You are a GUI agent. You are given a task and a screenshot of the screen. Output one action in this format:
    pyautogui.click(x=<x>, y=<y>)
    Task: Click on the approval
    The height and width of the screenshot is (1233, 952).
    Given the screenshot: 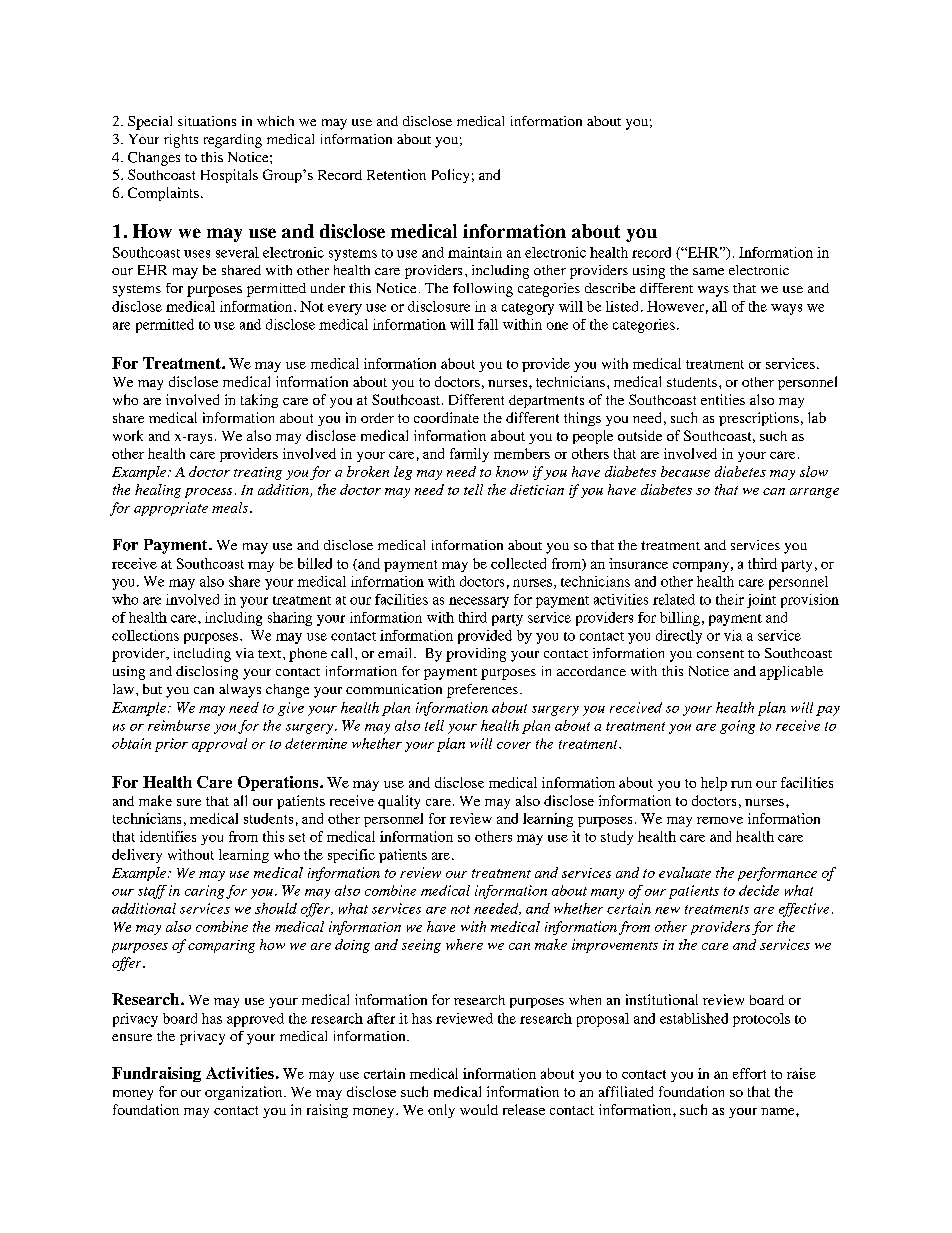 What is the action you would take?
    pyautogui.click(x=219, y=745)
